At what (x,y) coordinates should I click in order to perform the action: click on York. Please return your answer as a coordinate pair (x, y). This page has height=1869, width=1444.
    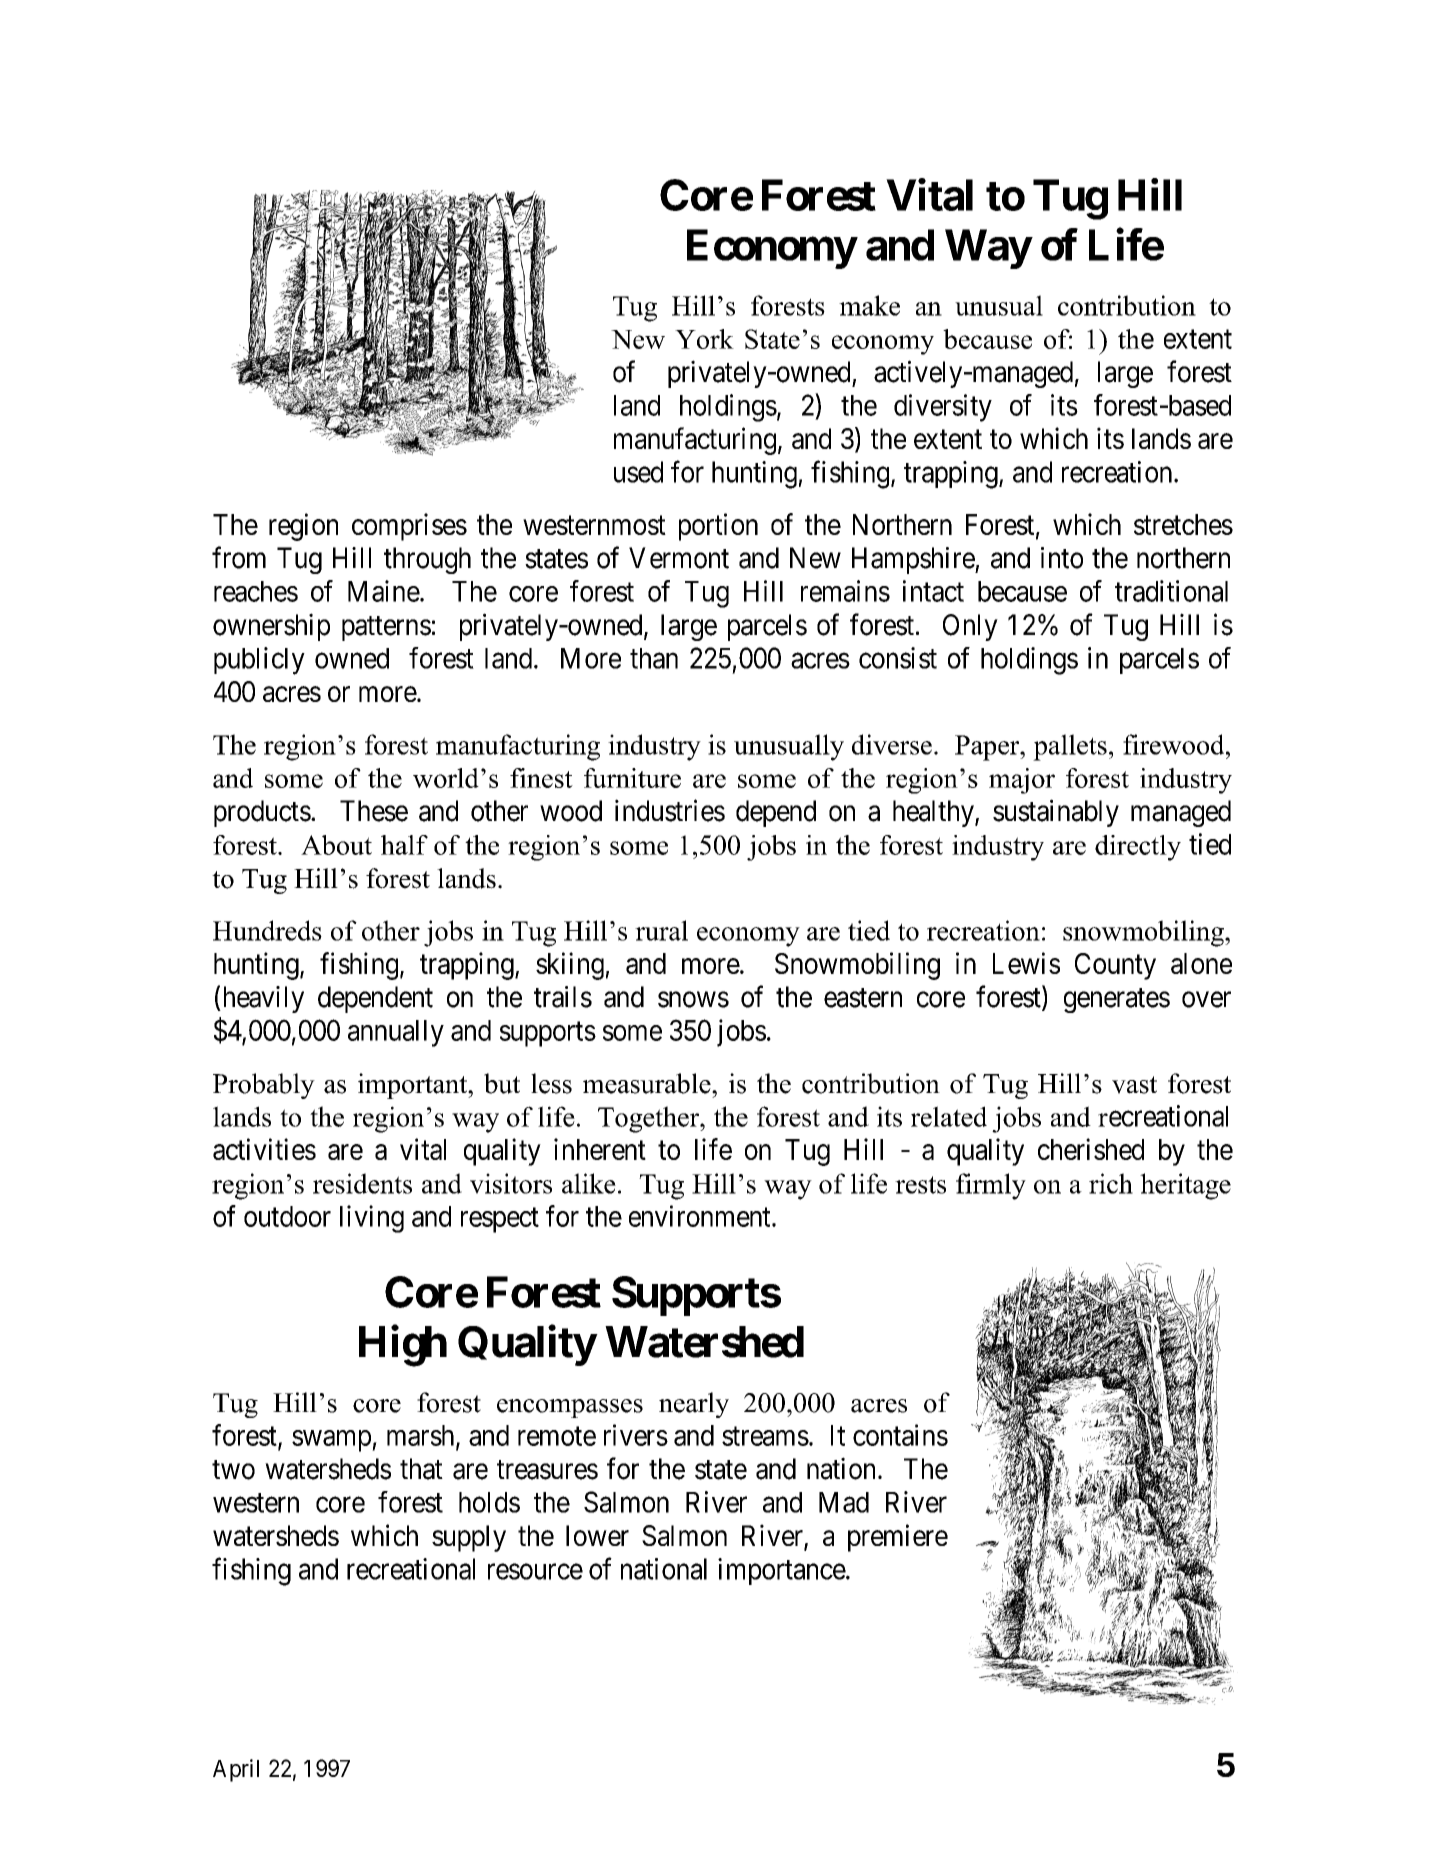
    Looking at the image, I should click on (704, 339).
